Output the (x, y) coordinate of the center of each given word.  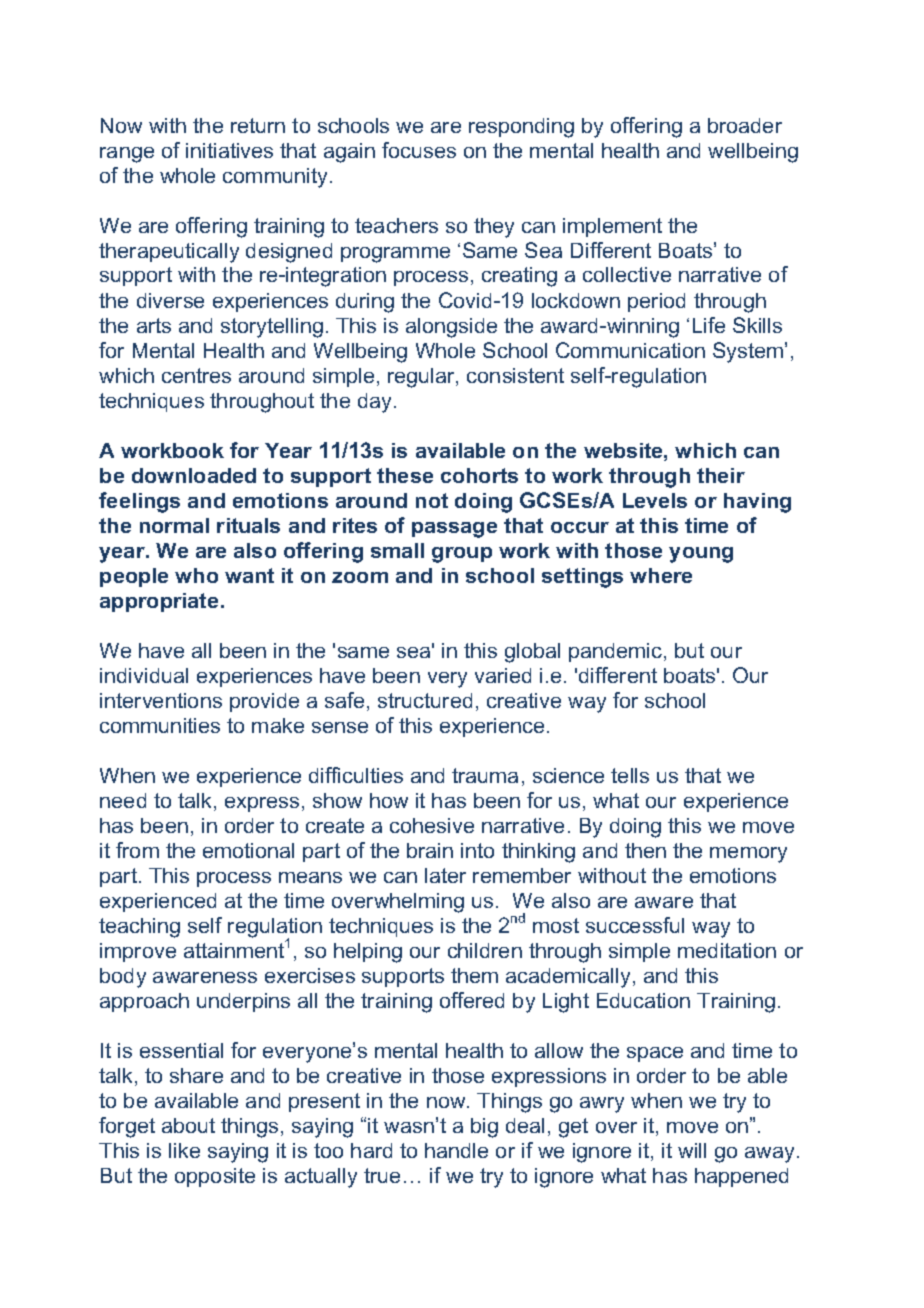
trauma (485, 775)
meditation (727, 950)
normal (174, 525)
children (485, 950)
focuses (419, 150)
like (184, 1150)
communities (160, 725)
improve (138, 952)
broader (745, 125)
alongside (451, 328)
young (701, 555)
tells (630, 775)
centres (196, 375)
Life (709, 325)
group (462, 555)
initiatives (229, 150)
